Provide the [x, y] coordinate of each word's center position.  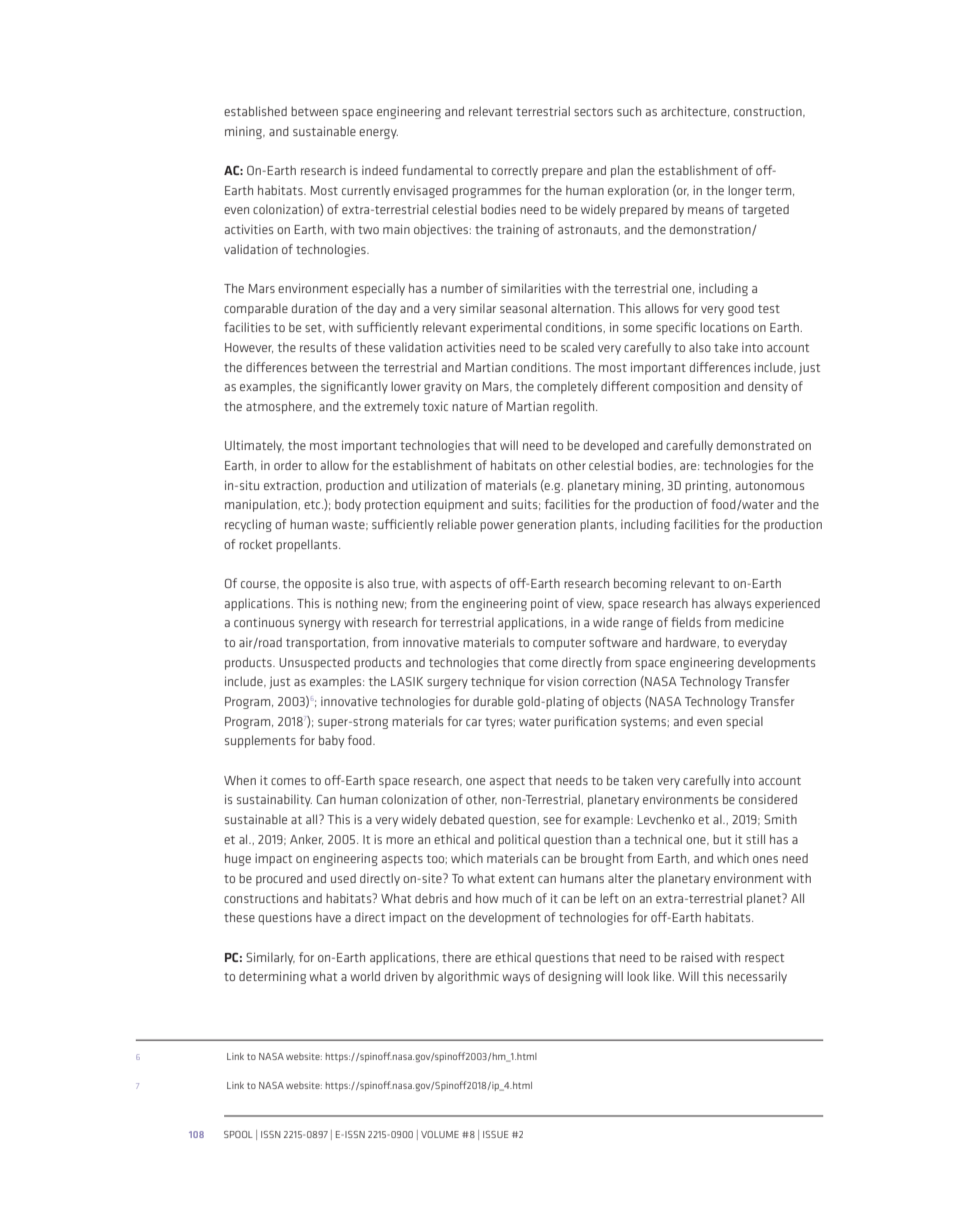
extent [516, 879]
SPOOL [238, 1134]
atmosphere [280, 407]
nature [470, 407]
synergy [320, 625]
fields [686, 622]
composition [686, 387]
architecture [695, 111]
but [722, 839]
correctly [515, 171]
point [545, 604]
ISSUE [495, 1134]
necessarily [757, 977]
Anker [306, 839]
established [255, 111]
